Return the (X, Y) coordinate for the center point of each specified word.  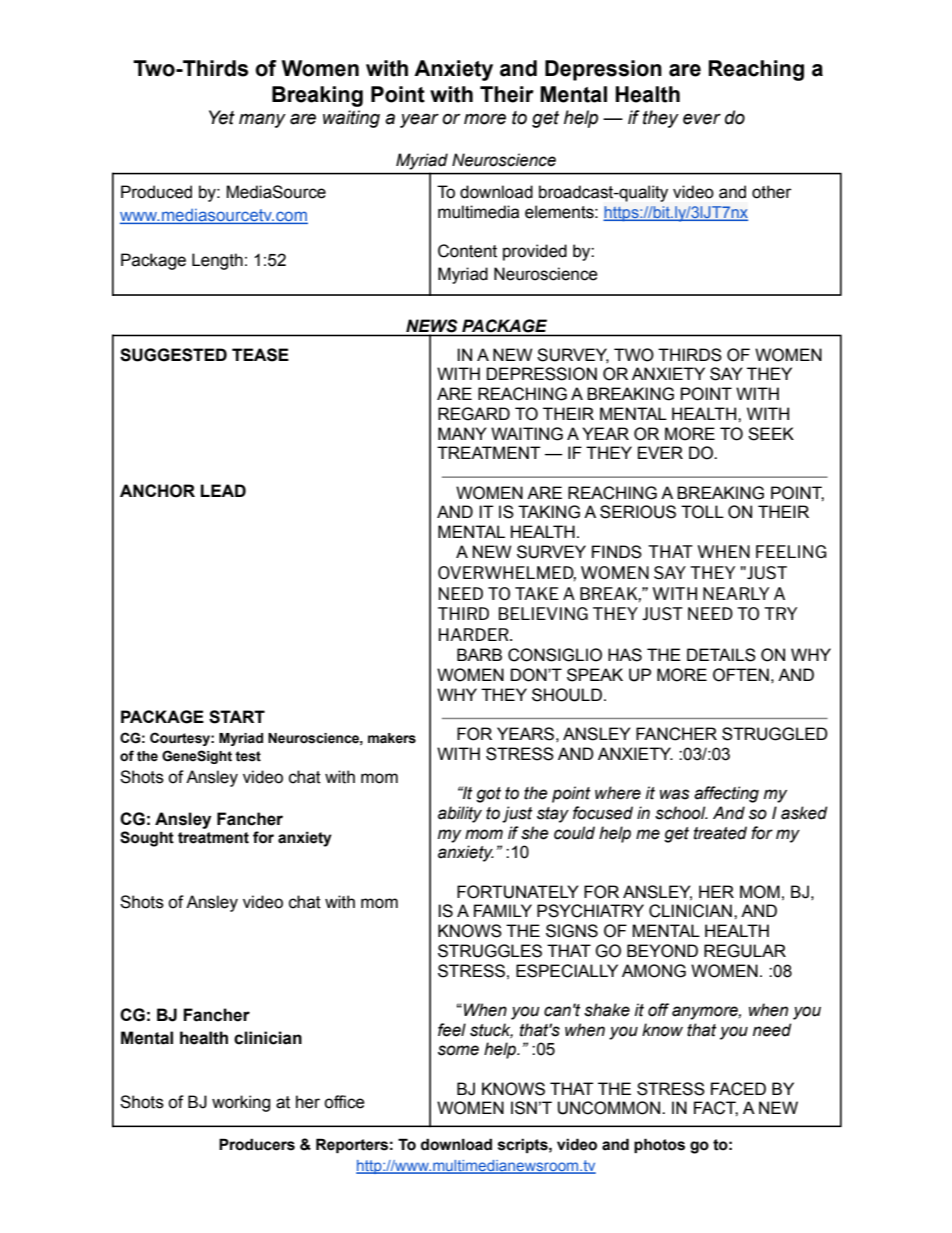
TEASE (260, 355)
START (237, 717)
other (772, 192)
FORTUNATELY (518, 892)
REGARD (474, 414)
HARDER (475, 634)
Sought (147, 839)
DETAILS (721, 655)
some (458, 1050)
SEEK (771, 434)
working (241, 1103)
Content (467, 251)
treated (720, 833)
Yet (222, 117)
